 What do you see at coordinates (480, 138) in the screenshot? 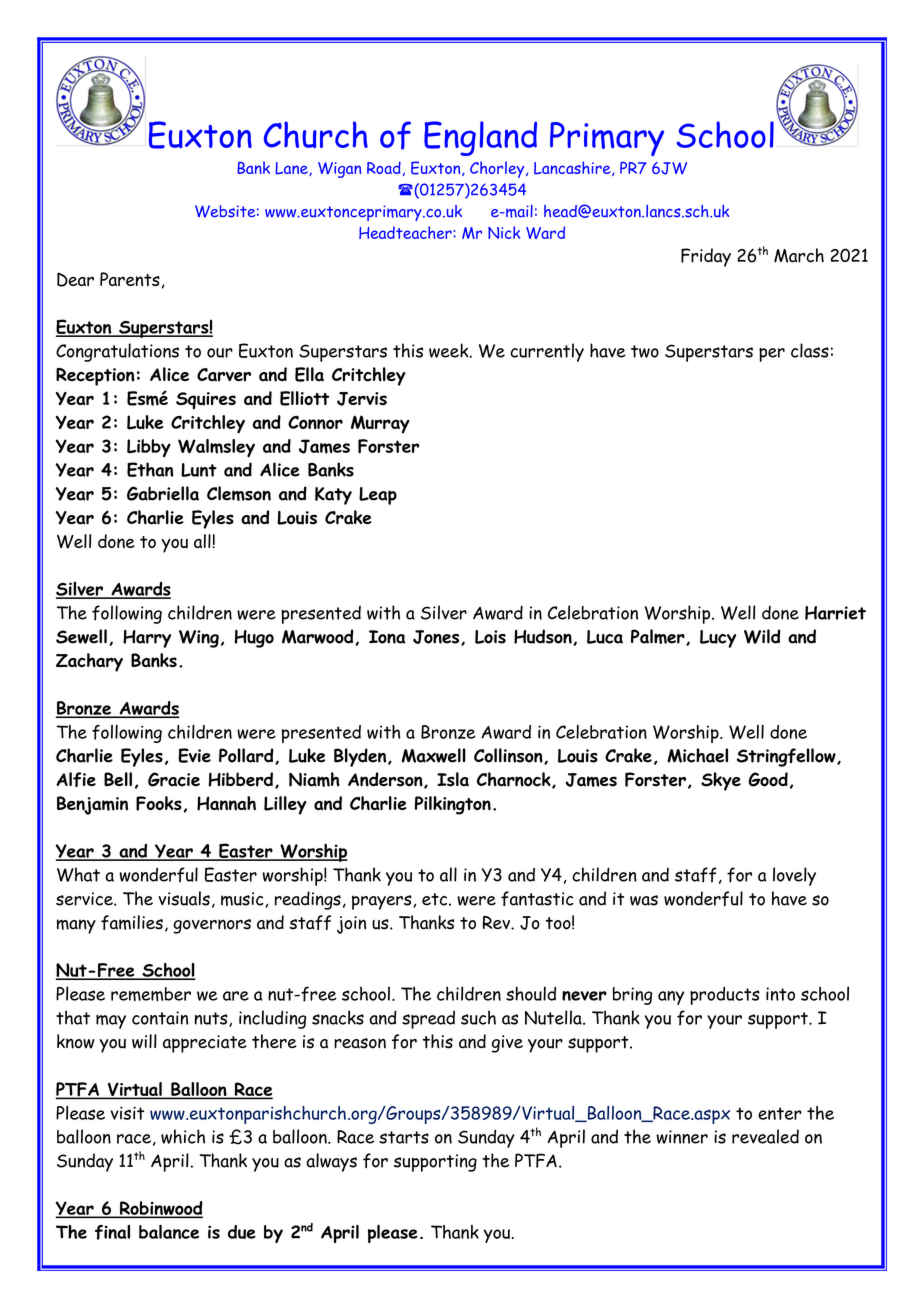
I see `England` at bounding box center [480, 138].
